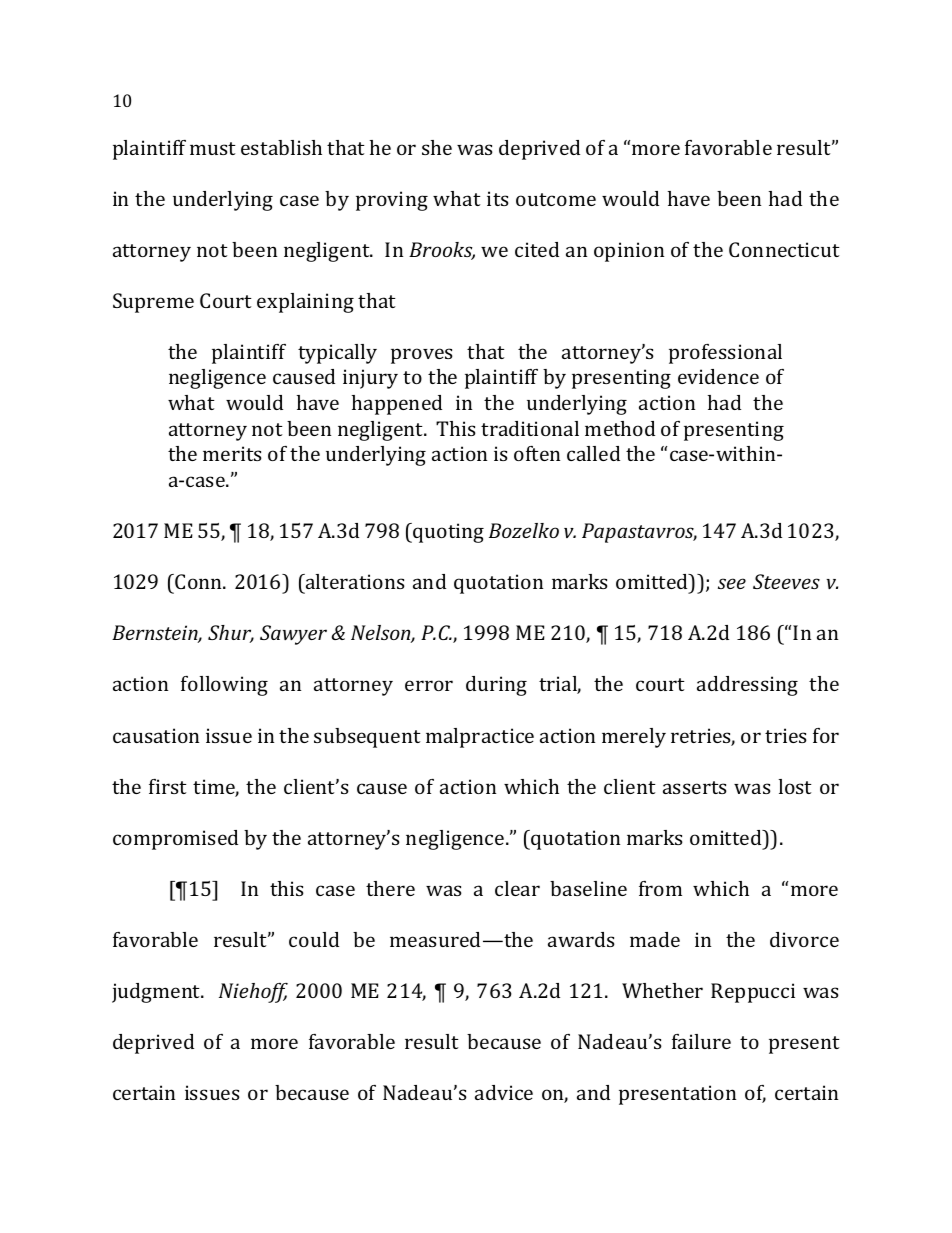 This page has width=952, height=1233. Describe the element at coordinates (157, 993) in the page. I see `judgment` at that location.
